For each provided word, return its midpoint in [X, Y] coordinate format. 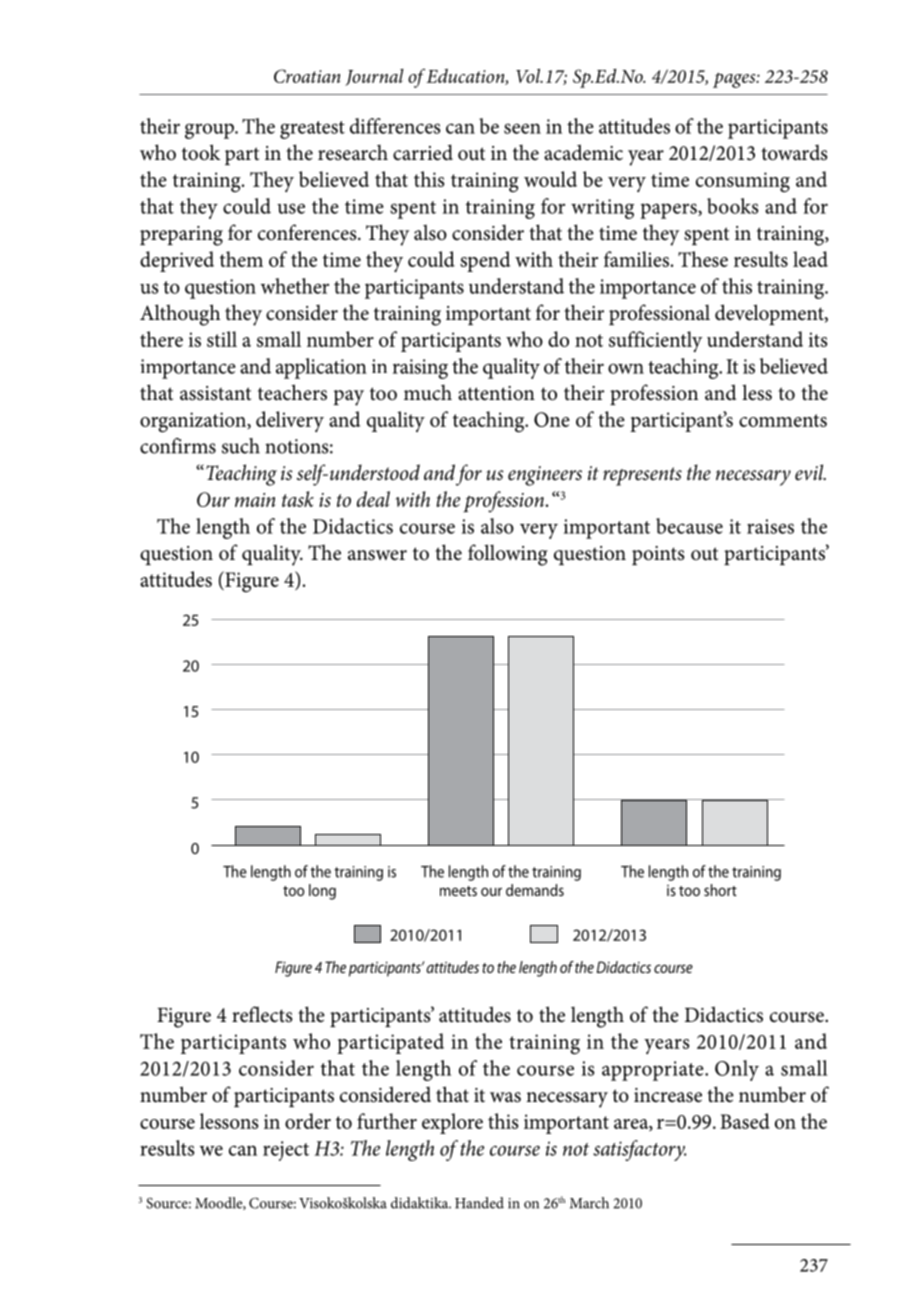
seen [522, 128]
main [255, 500]
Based [745, 1121]
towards [794, 153]
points [658, 555]
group [210, 131]
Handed [479, 1203]
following [508, 555]
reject [286, 1151]
